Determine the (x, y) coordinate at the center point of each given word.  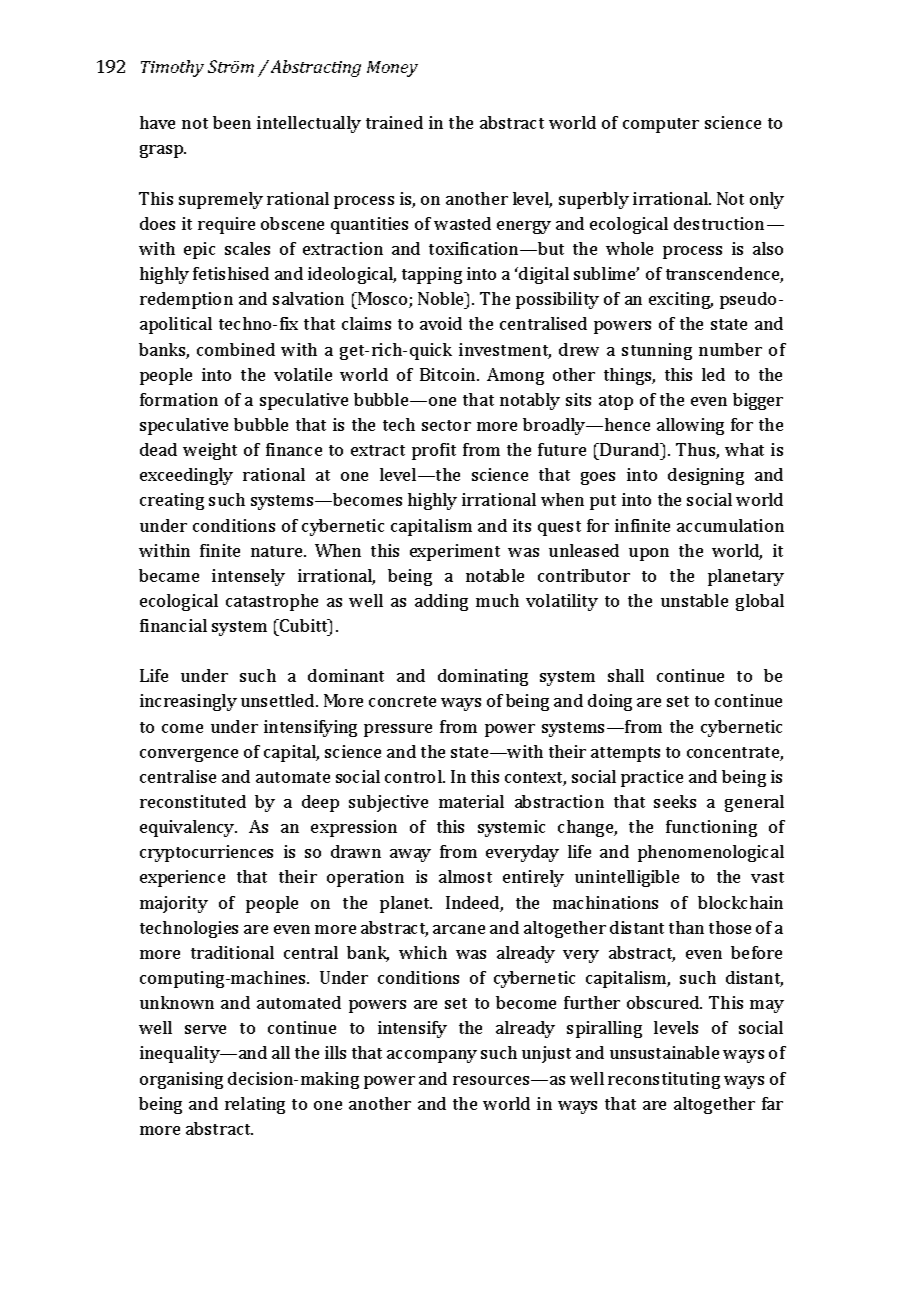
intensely (248, 577)
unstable (694, 600)
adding (441, 602)
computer (661, 125)
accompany (432, 1056)
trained (394, 122)
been (232, 122)
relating (255, 1105)
